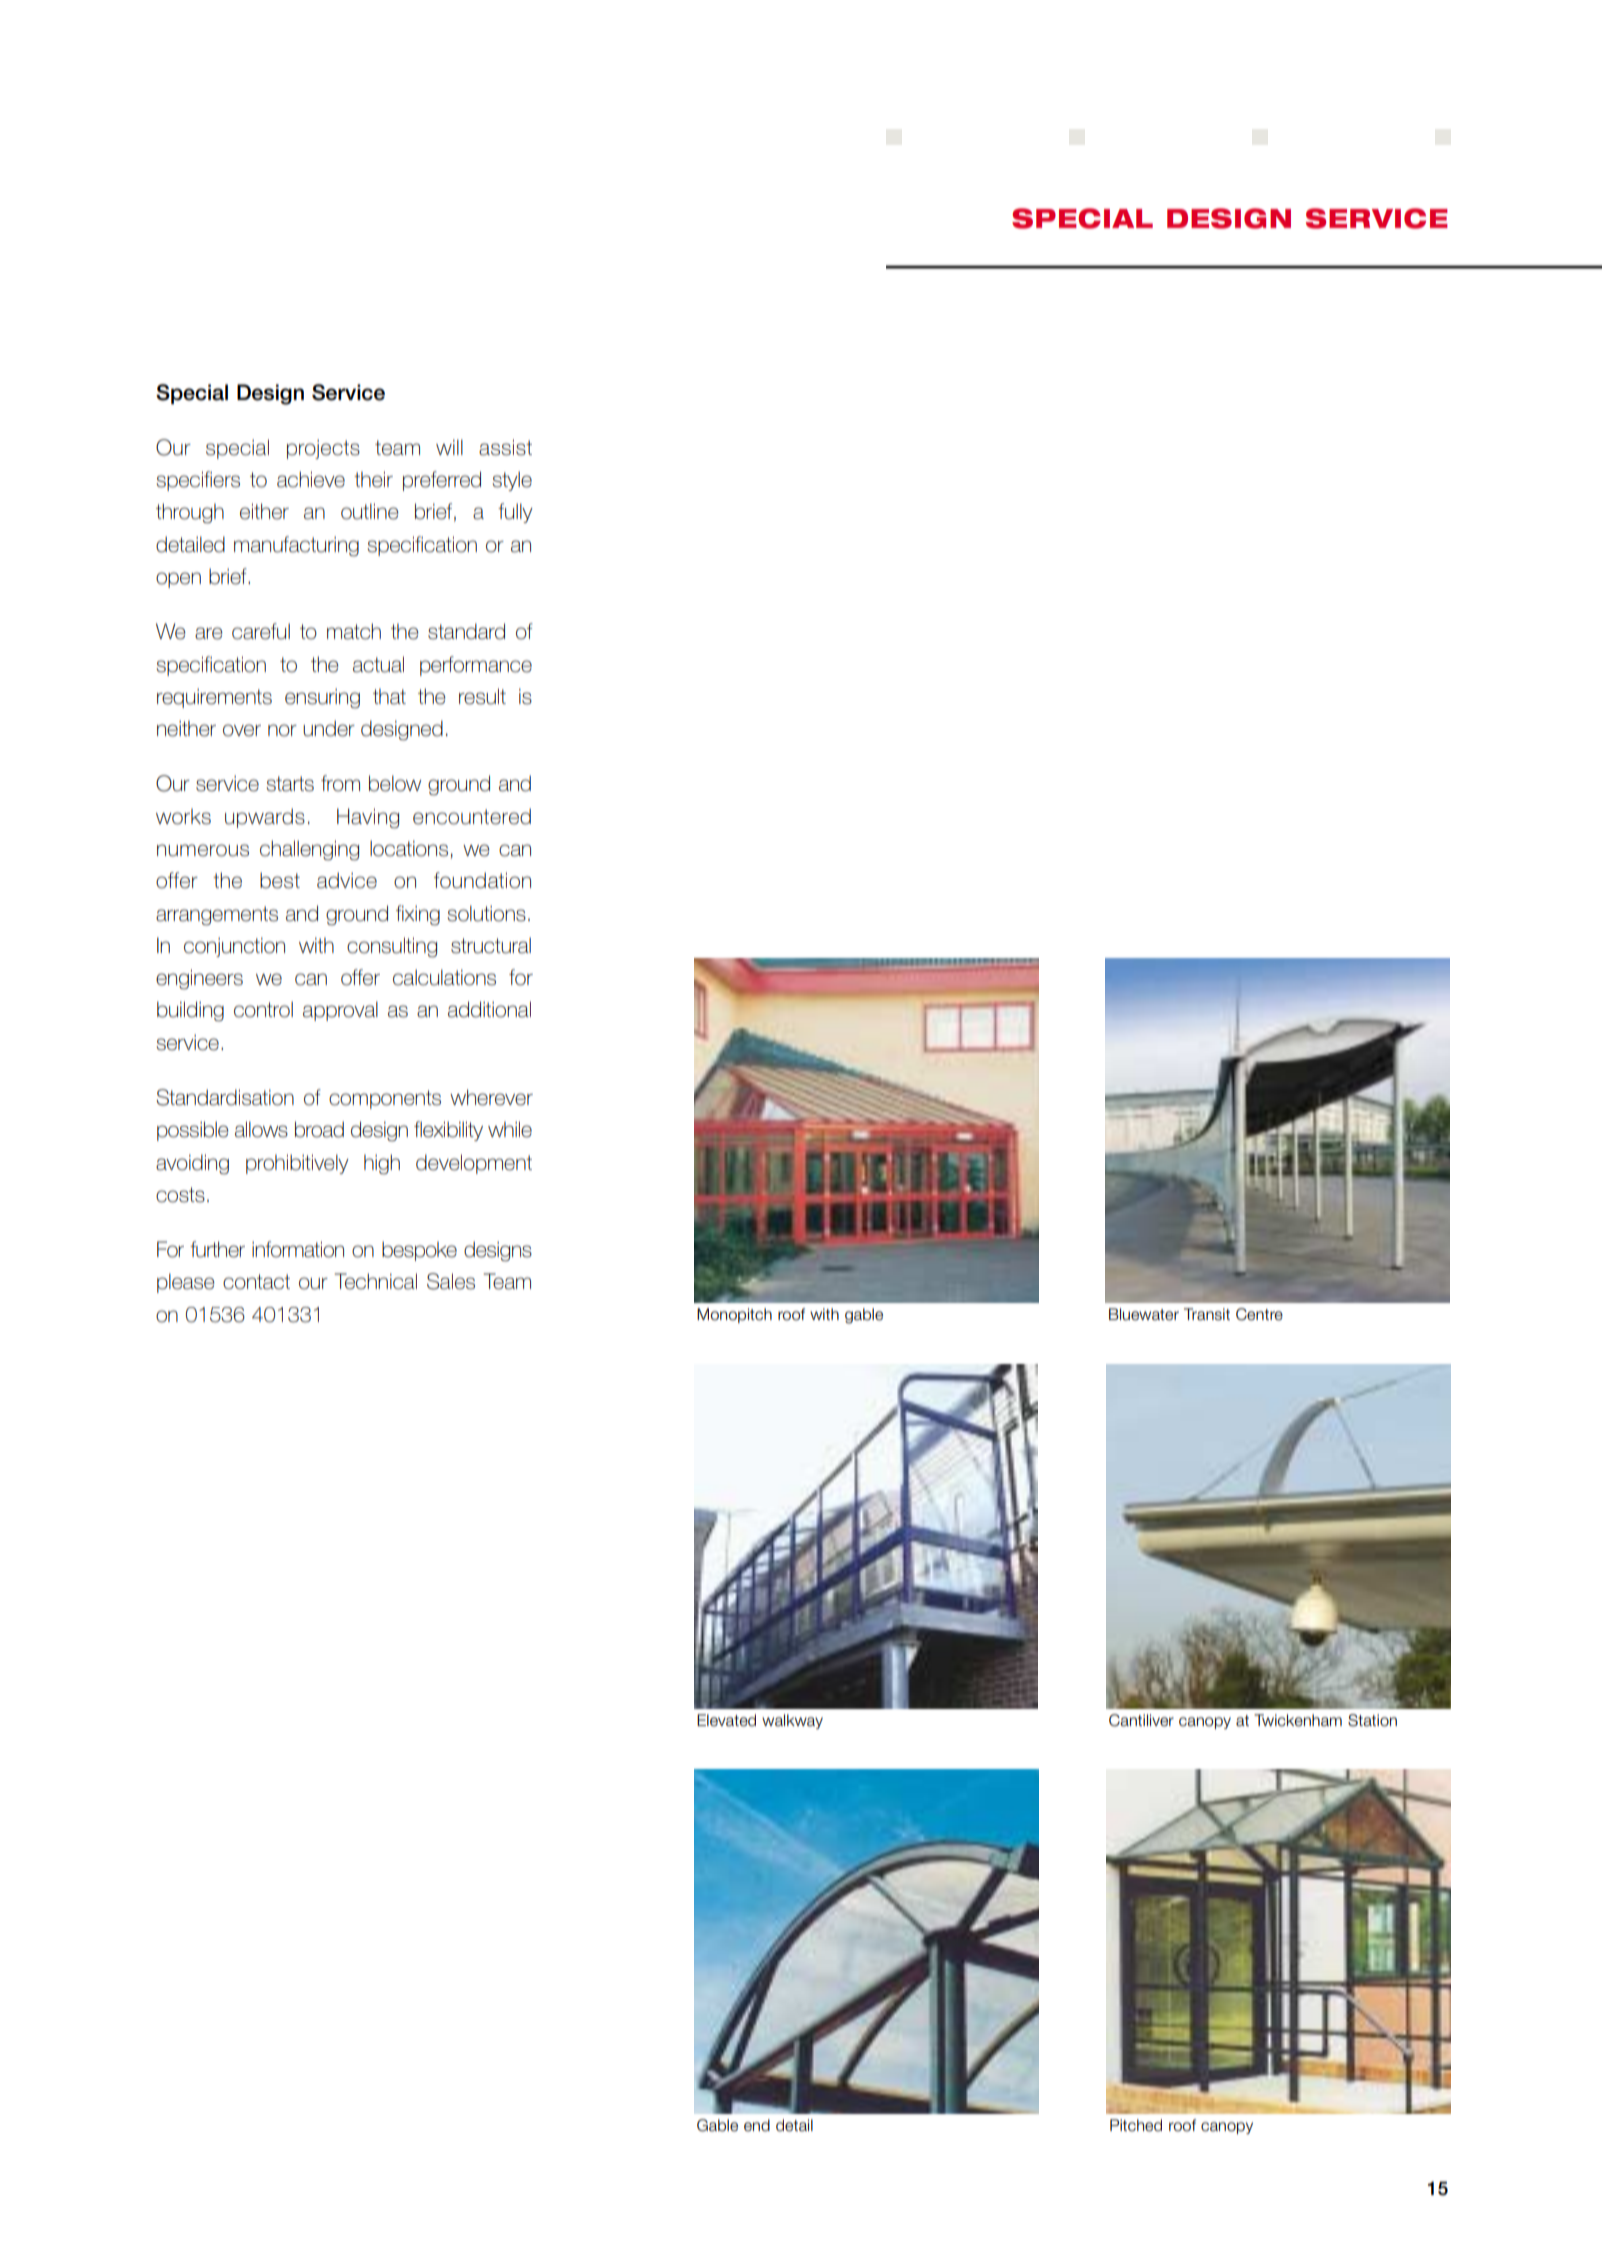 The height and width of the image is (2264, 1602). Describe the element at coordinates (311, 479) in the image. I see `achieve` at that location.
